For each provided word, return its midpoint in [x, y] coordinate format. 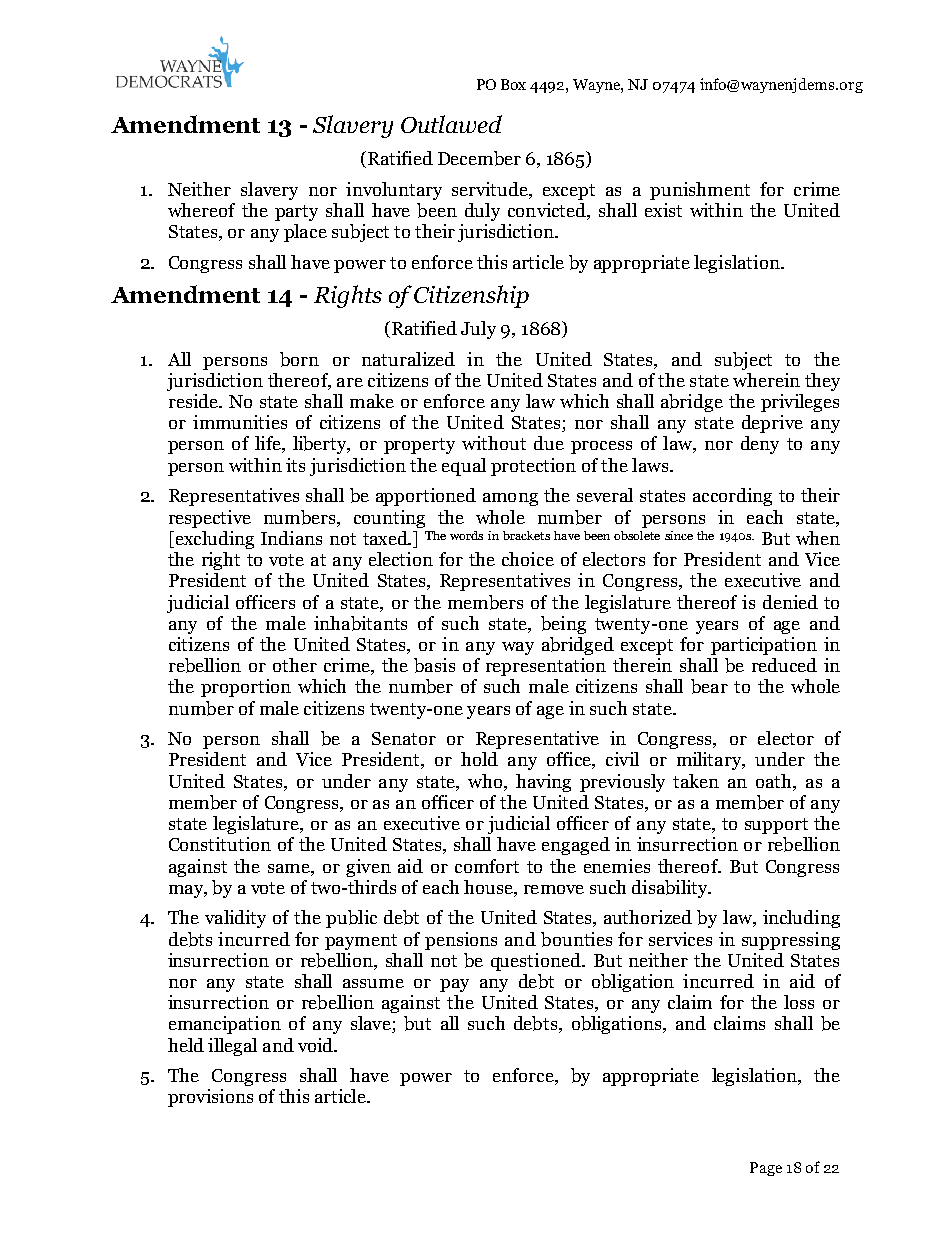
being [563, 625]
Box [513, 84]
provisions [210, 1098]
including [801, 919]
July [478, 330]
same [290, 868]
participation [764, 646]
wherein [766, 380]
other [295, 665]
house [489, 888]
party [296, 213]
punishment [700, 191]
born [299, 359]
